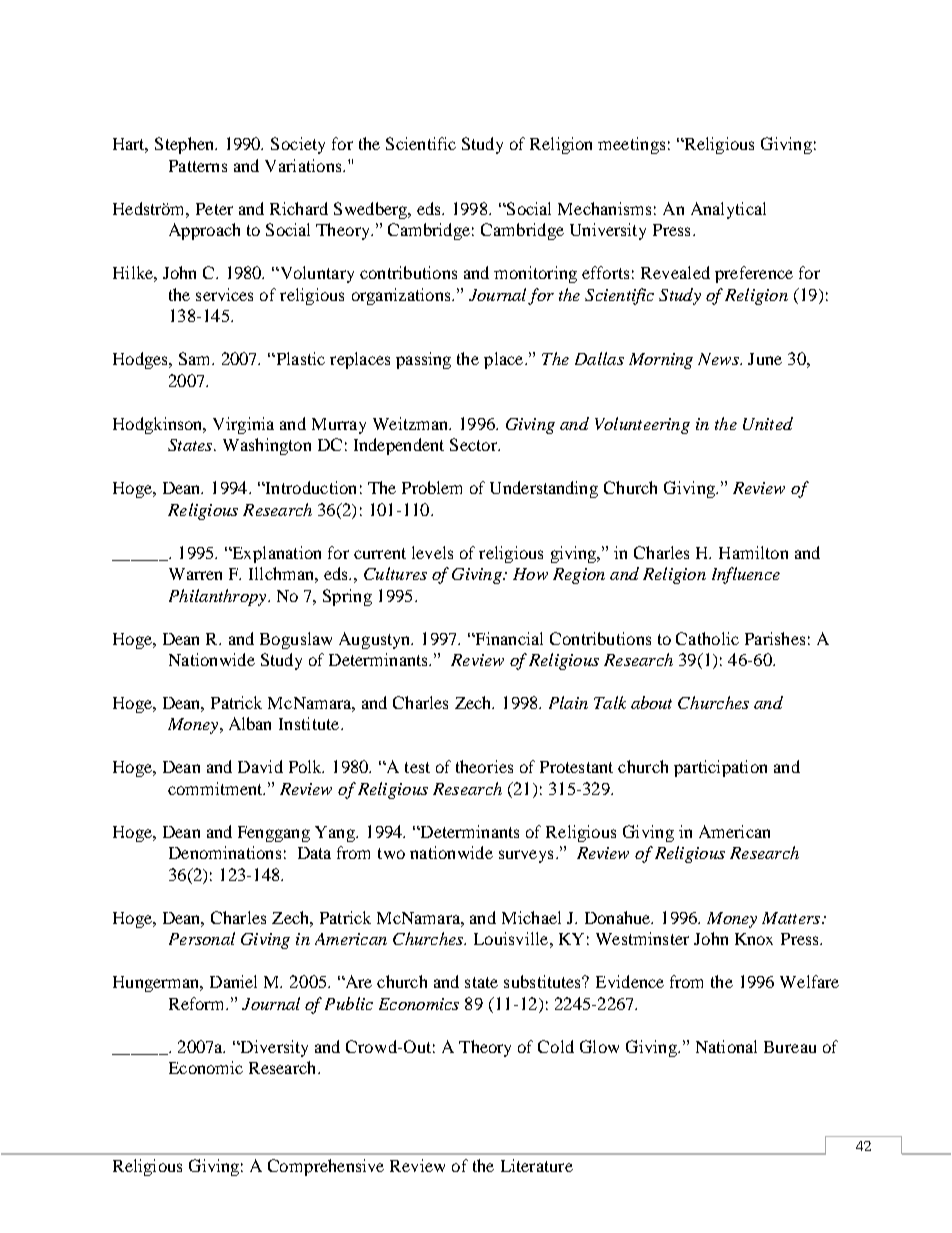  Describe the element at coordinates (537, 1165) in the screenshot. I see `Literature` at that location.
